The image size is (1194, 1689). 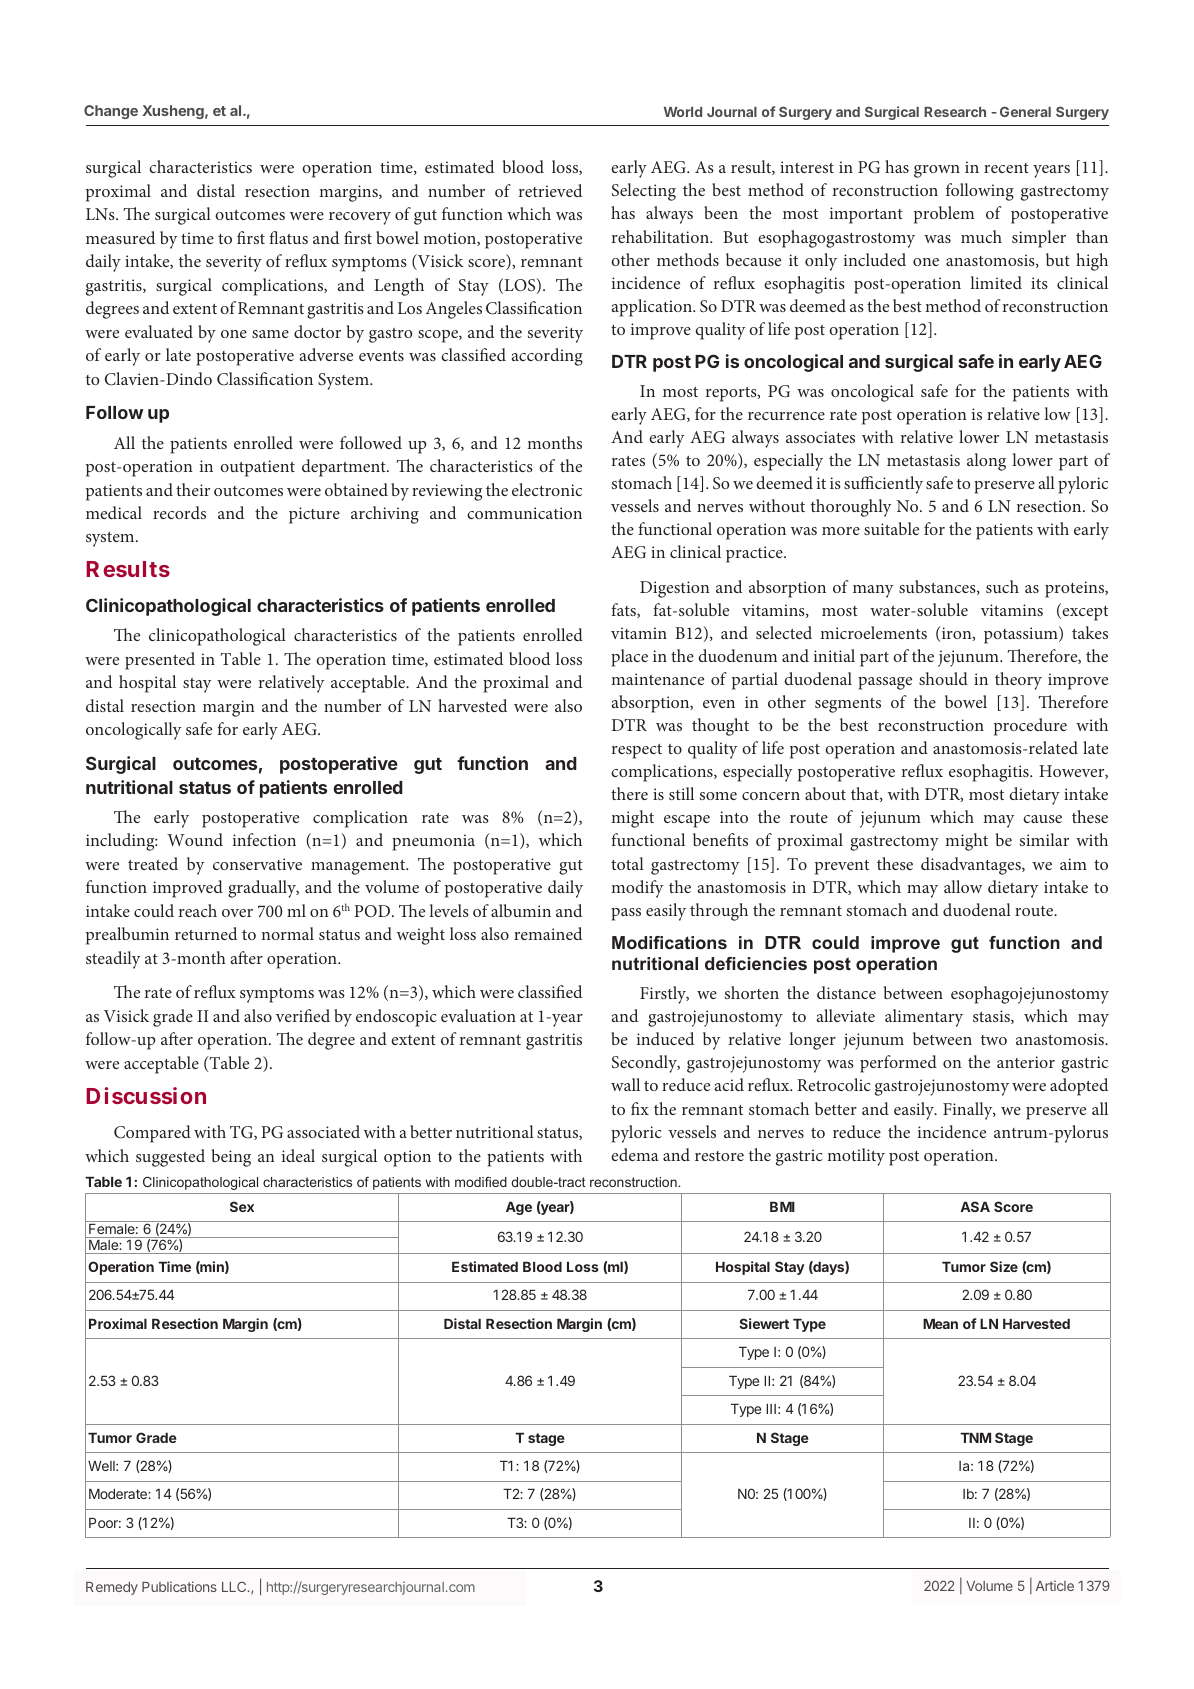 I want to click on disadvantages, so click(x=972, y=866).
